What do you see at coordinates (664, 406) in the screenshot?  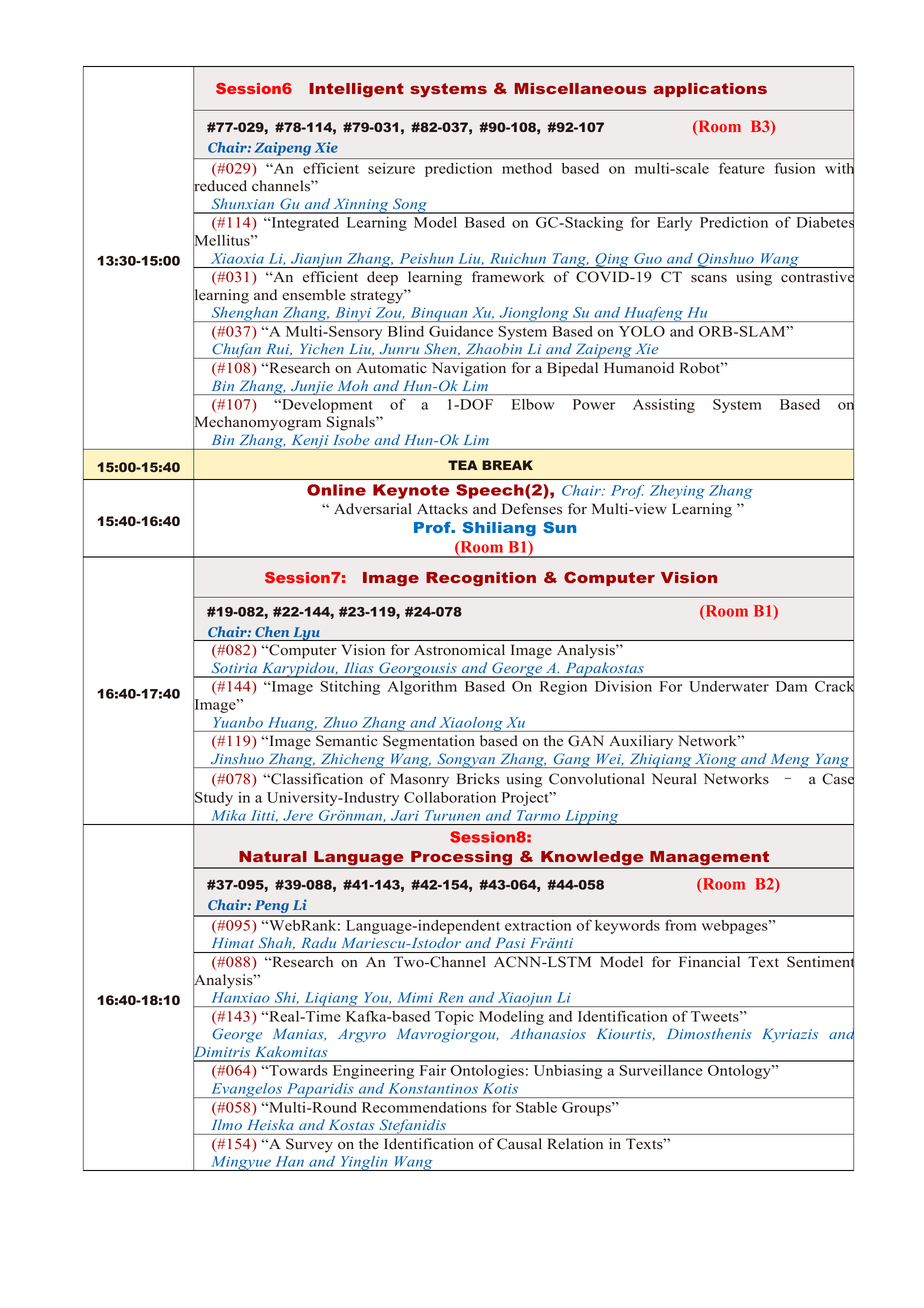 I see `Assisting` at bounding box center [664, 406].
